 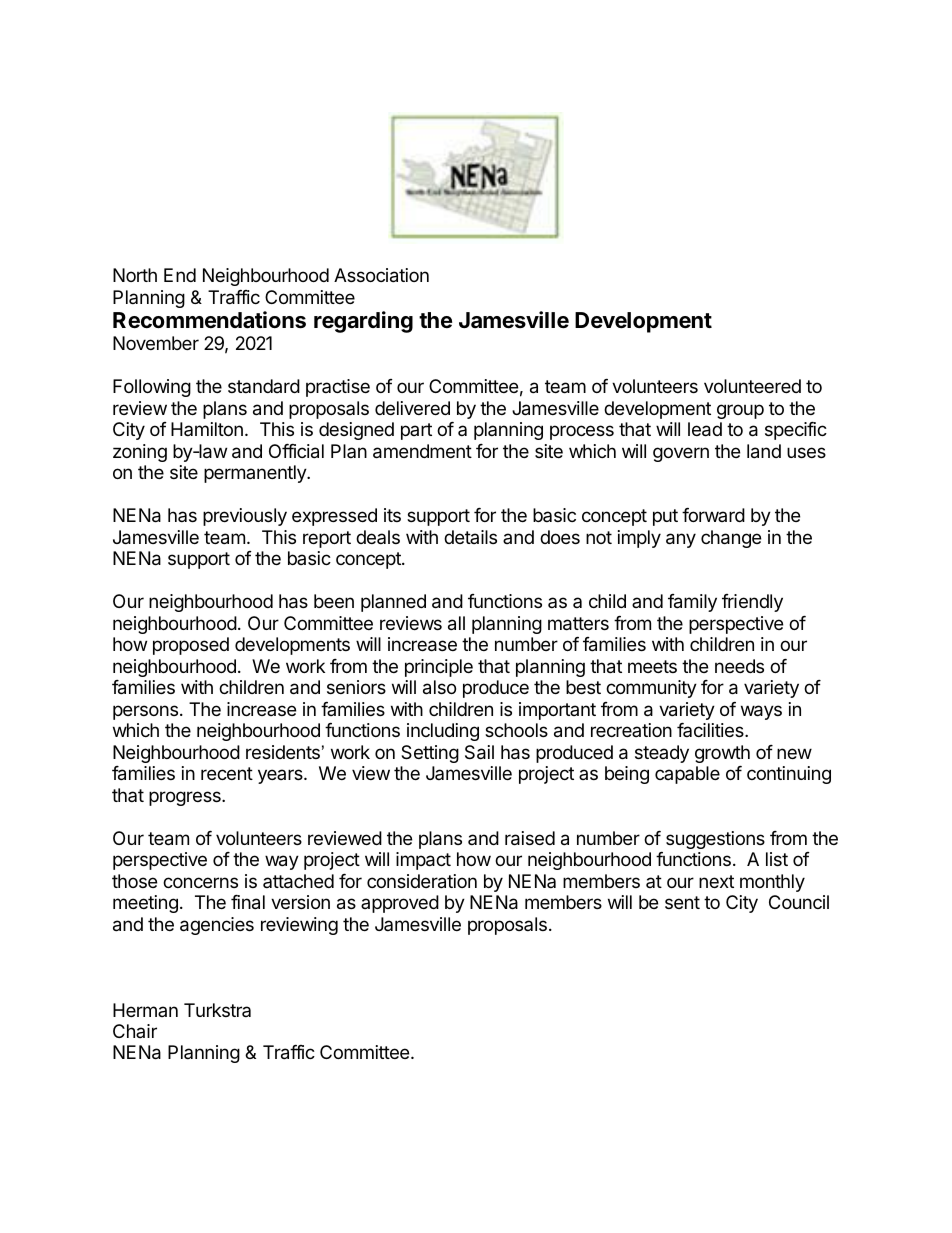 What do you see at coordinates (191, 646) in the page?
I see `proposed` at bounding box center [191, 646].
